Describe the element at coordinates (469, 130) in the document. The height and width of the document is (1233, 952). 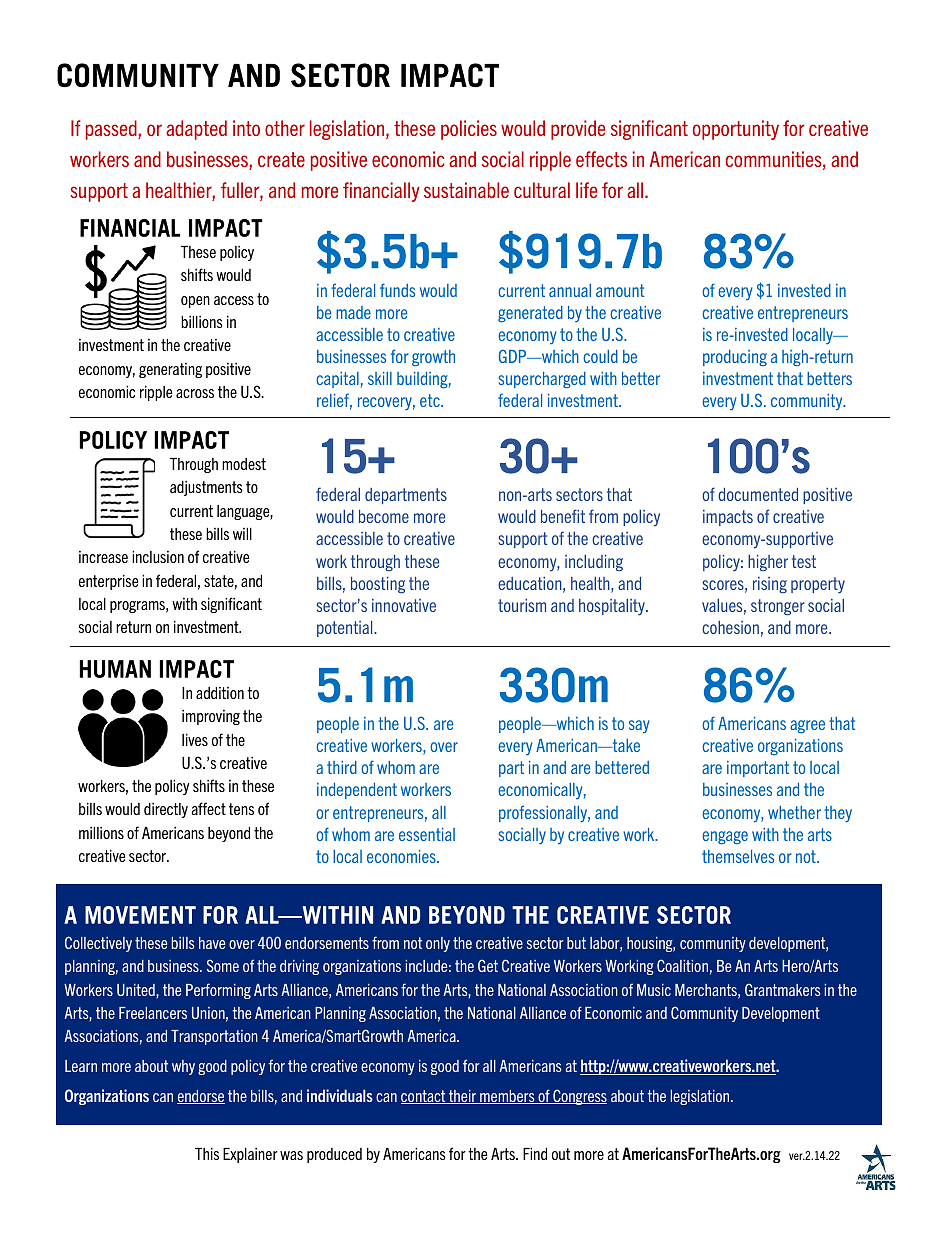
I see `policies` at that location.
